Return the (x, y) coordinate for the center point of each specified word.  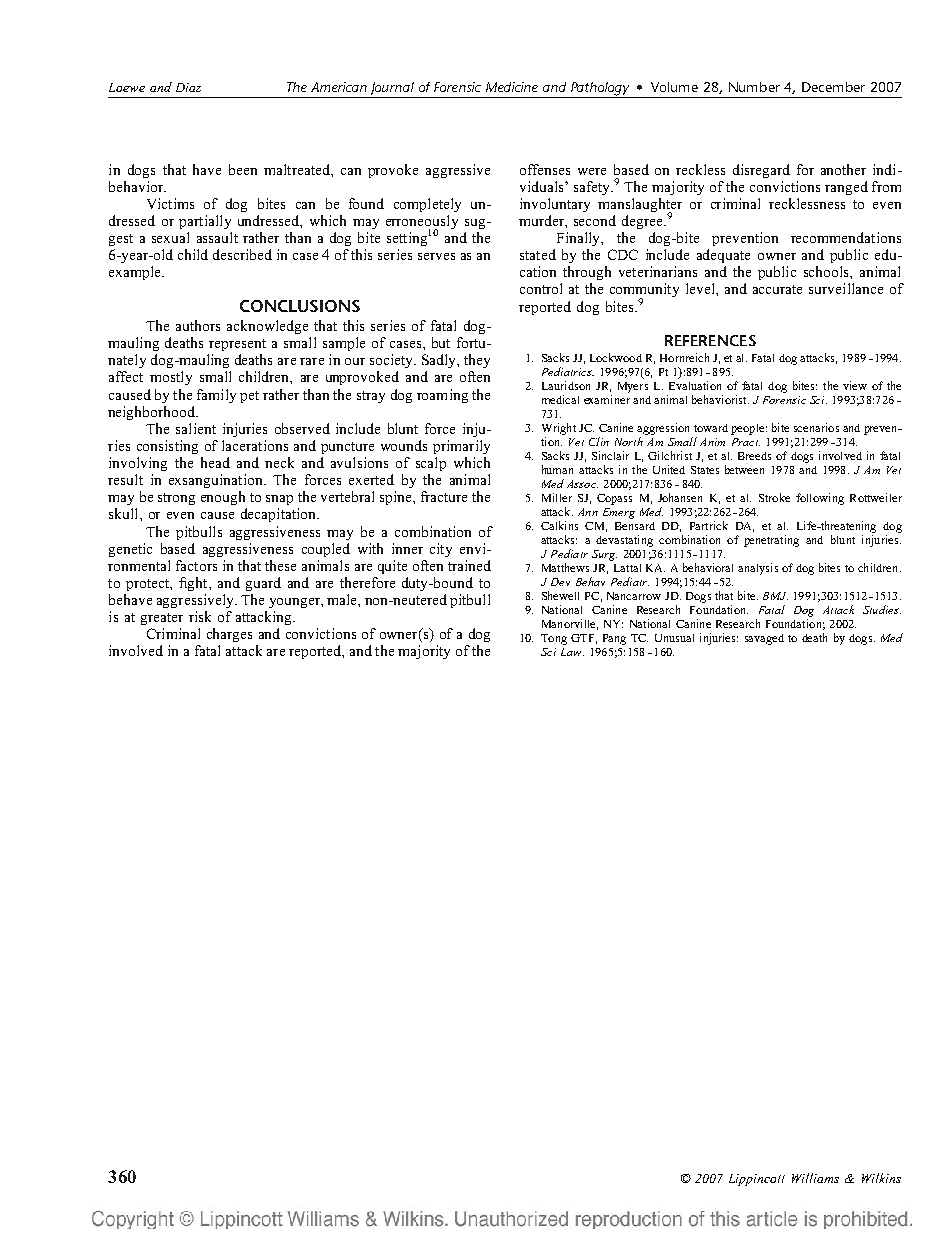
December (833, 87)
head (215, 462)
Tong (554, 639)
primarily (461, 447)
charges (229, 635)
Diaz (188, 87)
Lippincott (757, 1180)
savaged (764, 639)
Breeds (754, 456)
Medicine (512, 87)
